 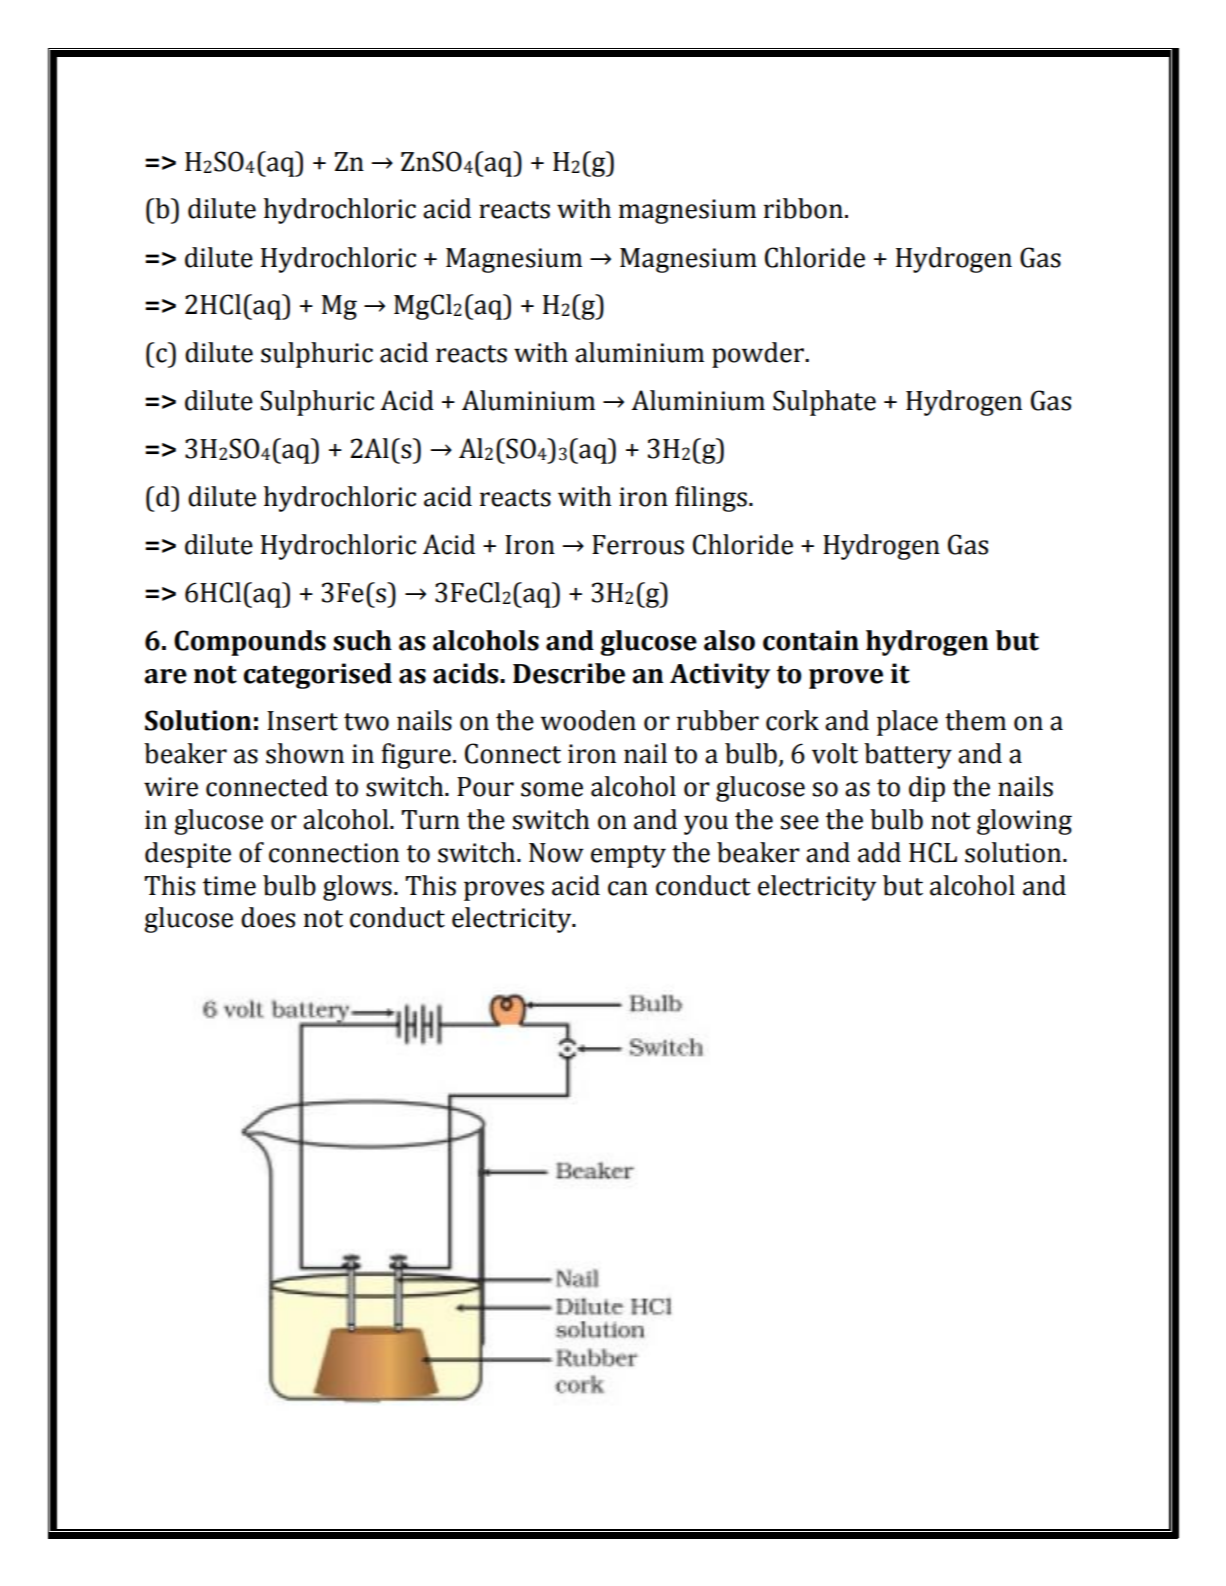 What do you see at coordinates (824, 403) in the page?
I see `Sulphate` at bounding box center [824, 403].
